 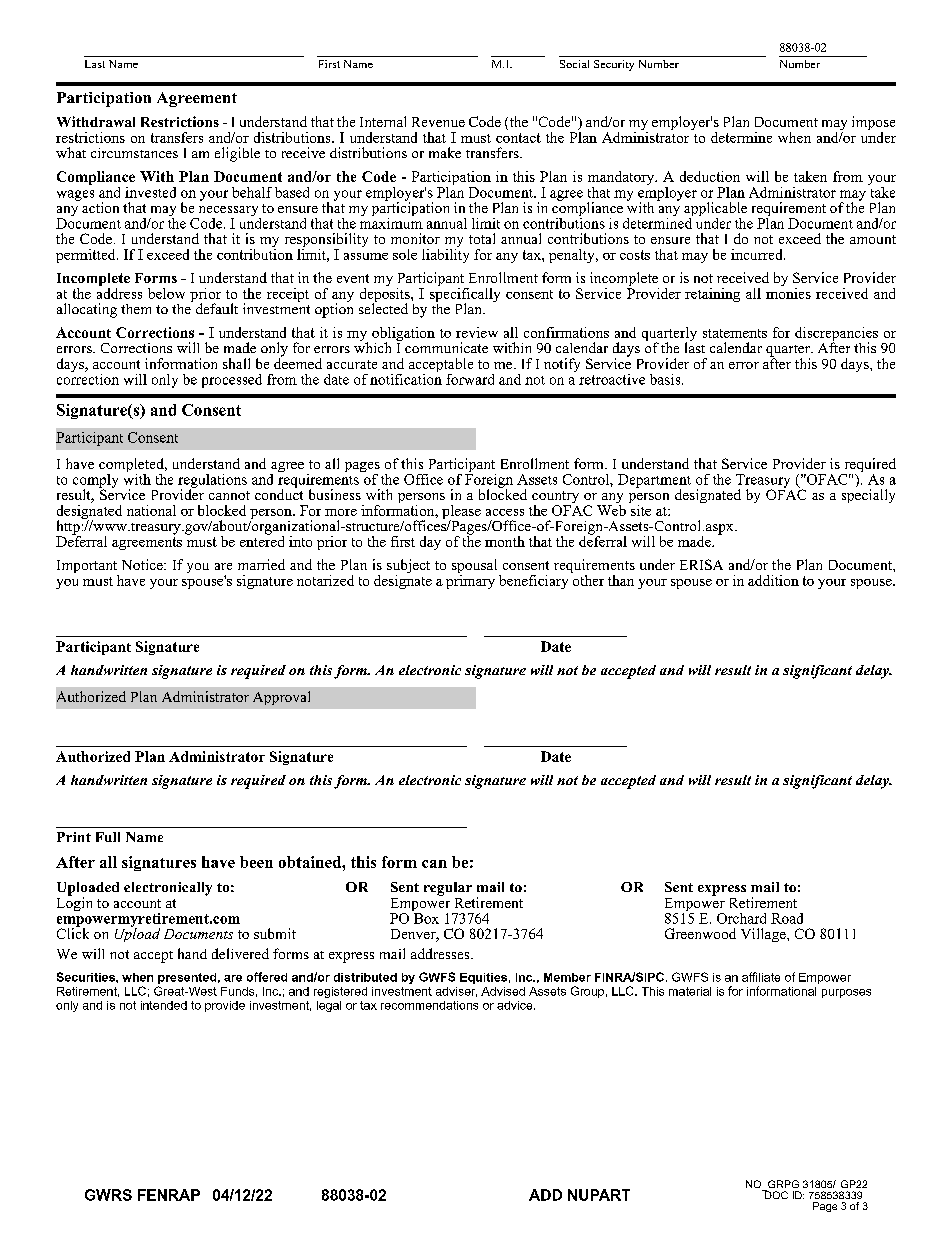 What do you see at coordinates (761, 977) in the screenshot?
I see `affiliate` at bounding box center [761, 977].
